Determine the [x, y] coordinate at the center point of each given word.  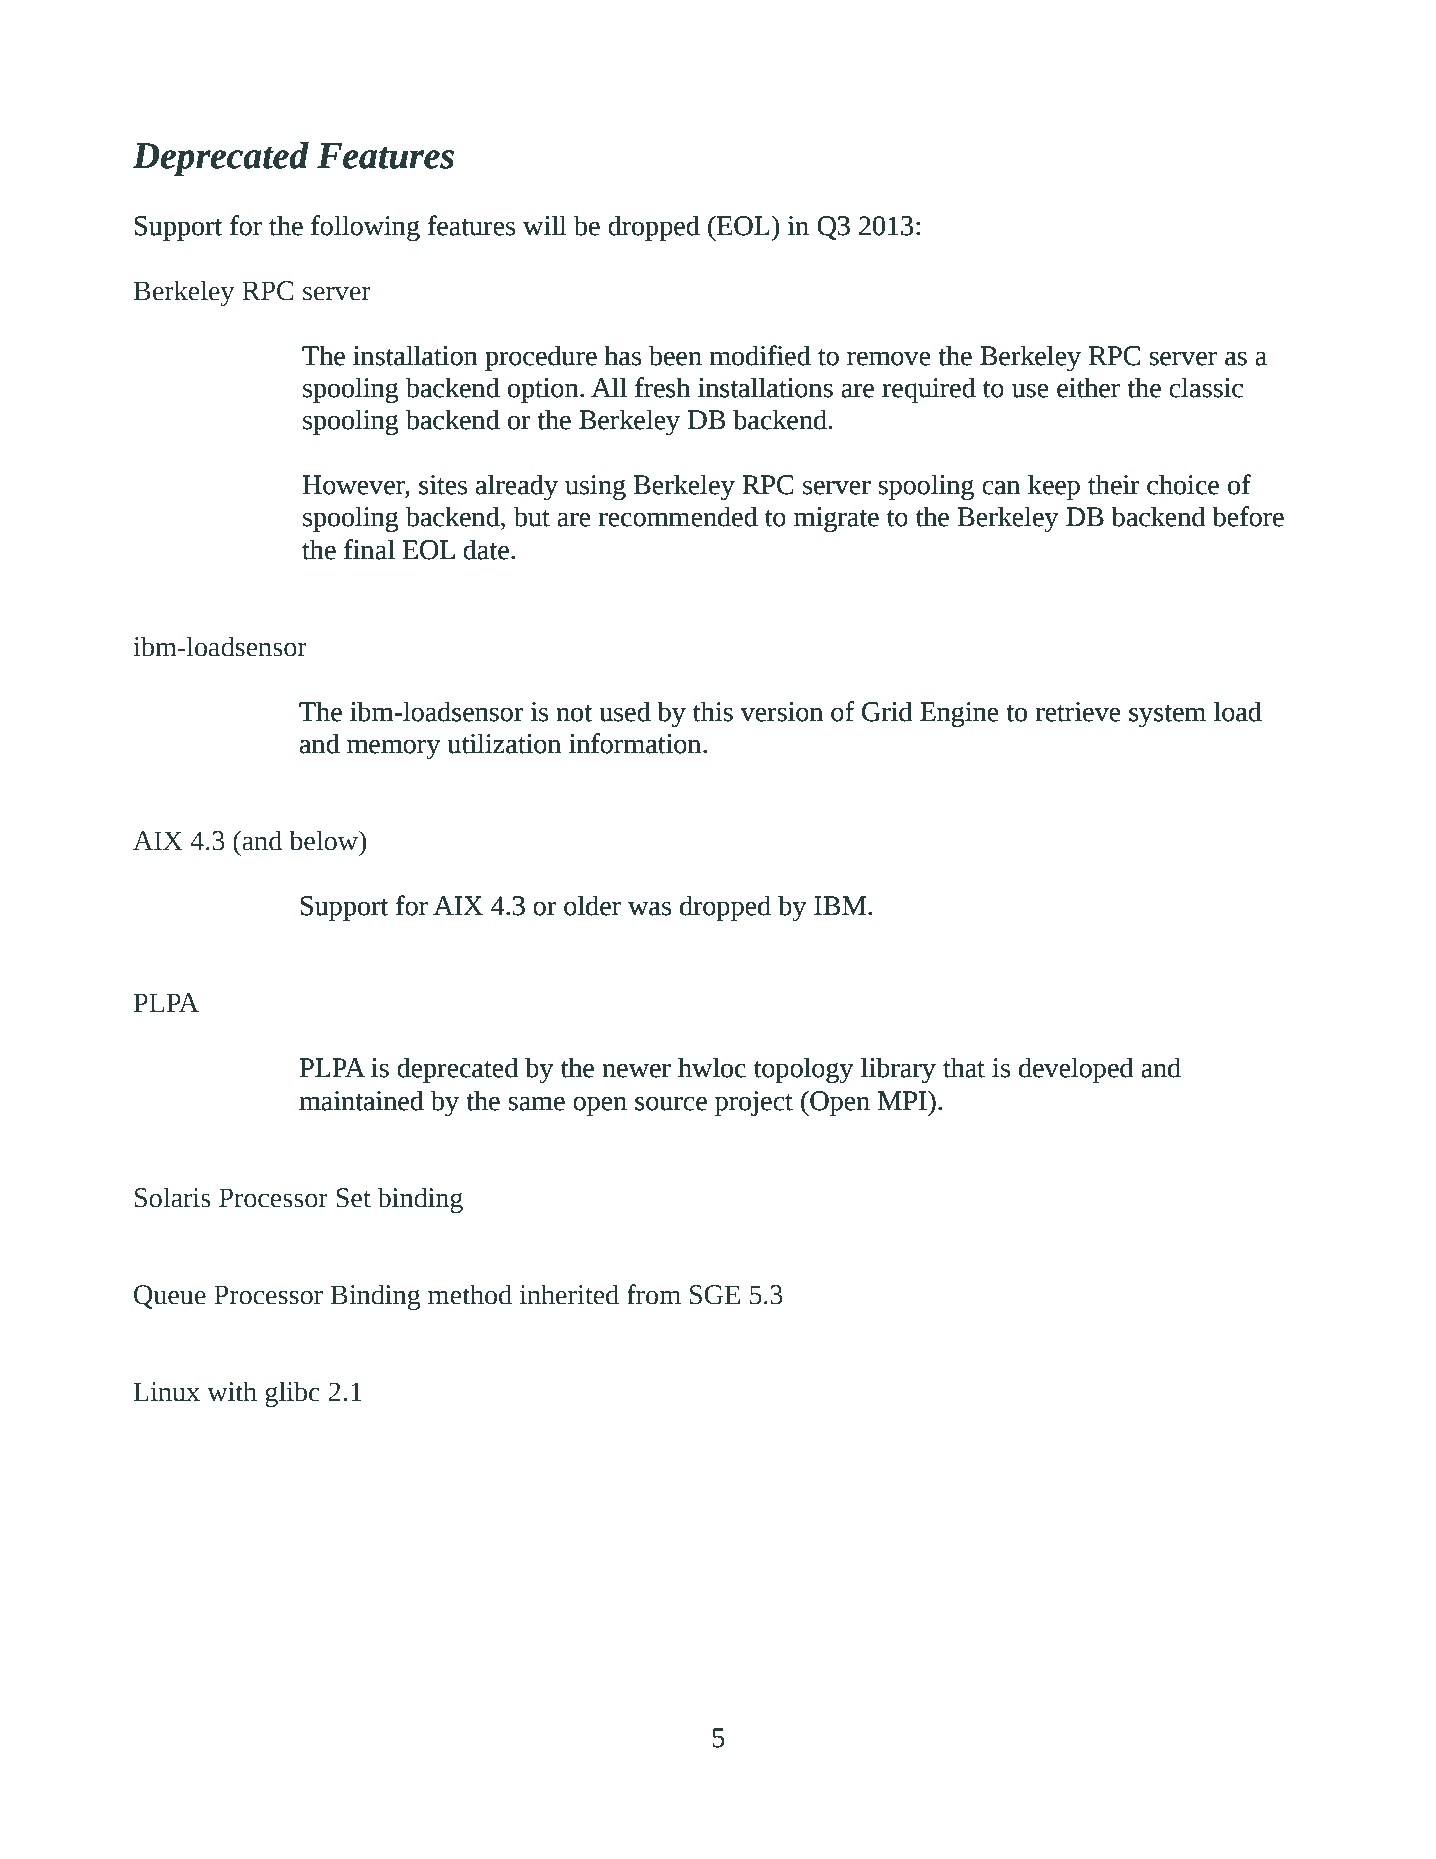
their [1114, 484]
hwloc [712, 1067]
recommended [678, 516]
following [365, 228]
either [1088, 387]
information [636, 743]
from [654, 1294]
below [325, 840]
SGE [715, 1295]
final [369, 549]
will [545, 225]
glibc [292, 1394]
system [1167, 716]
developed [1076, 1070]
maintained [361, 1100]
